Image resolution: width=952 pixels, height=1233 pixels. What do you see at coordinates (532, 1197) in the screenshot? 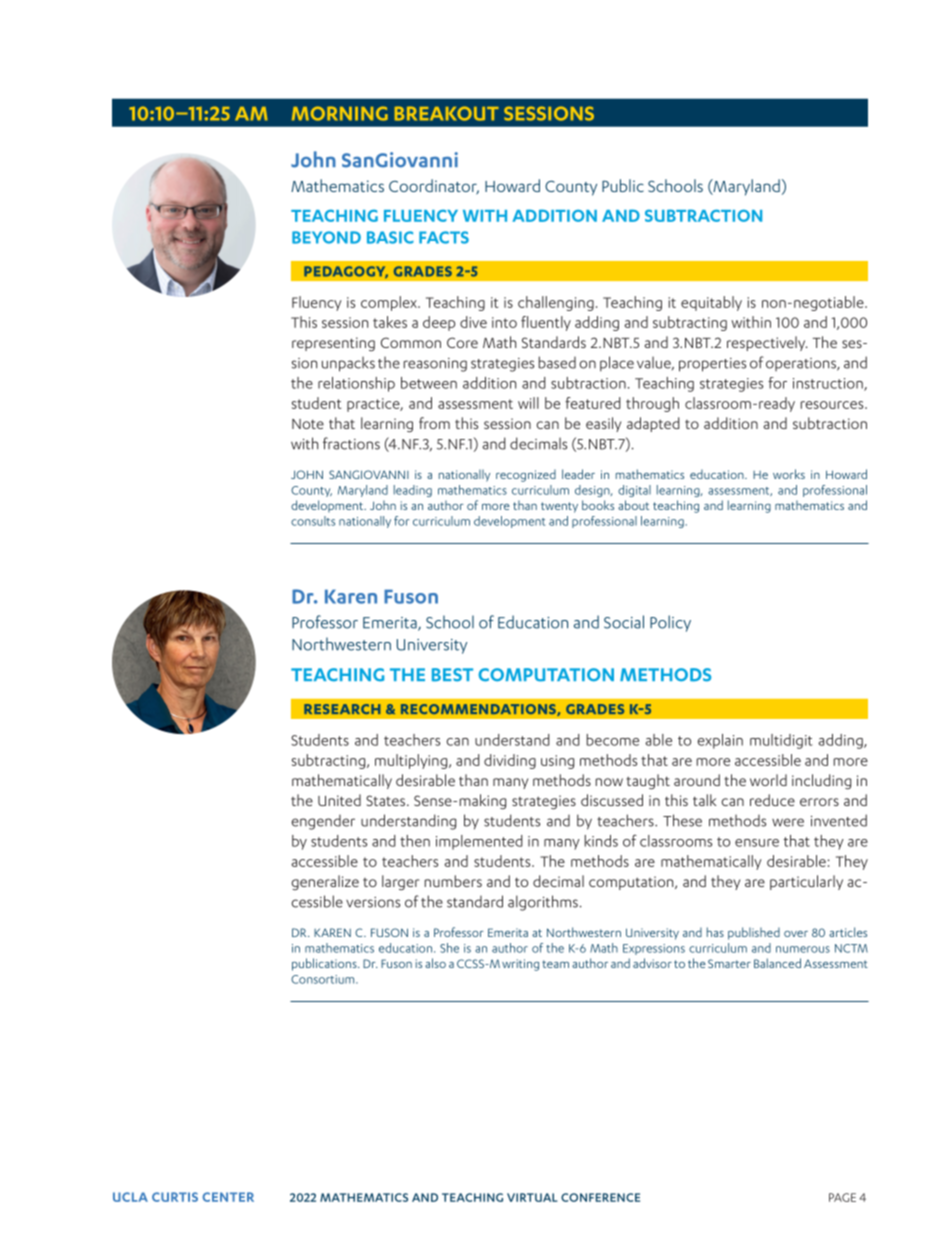
I see `VIRTUAL` at bounding box center [532, 1197].
